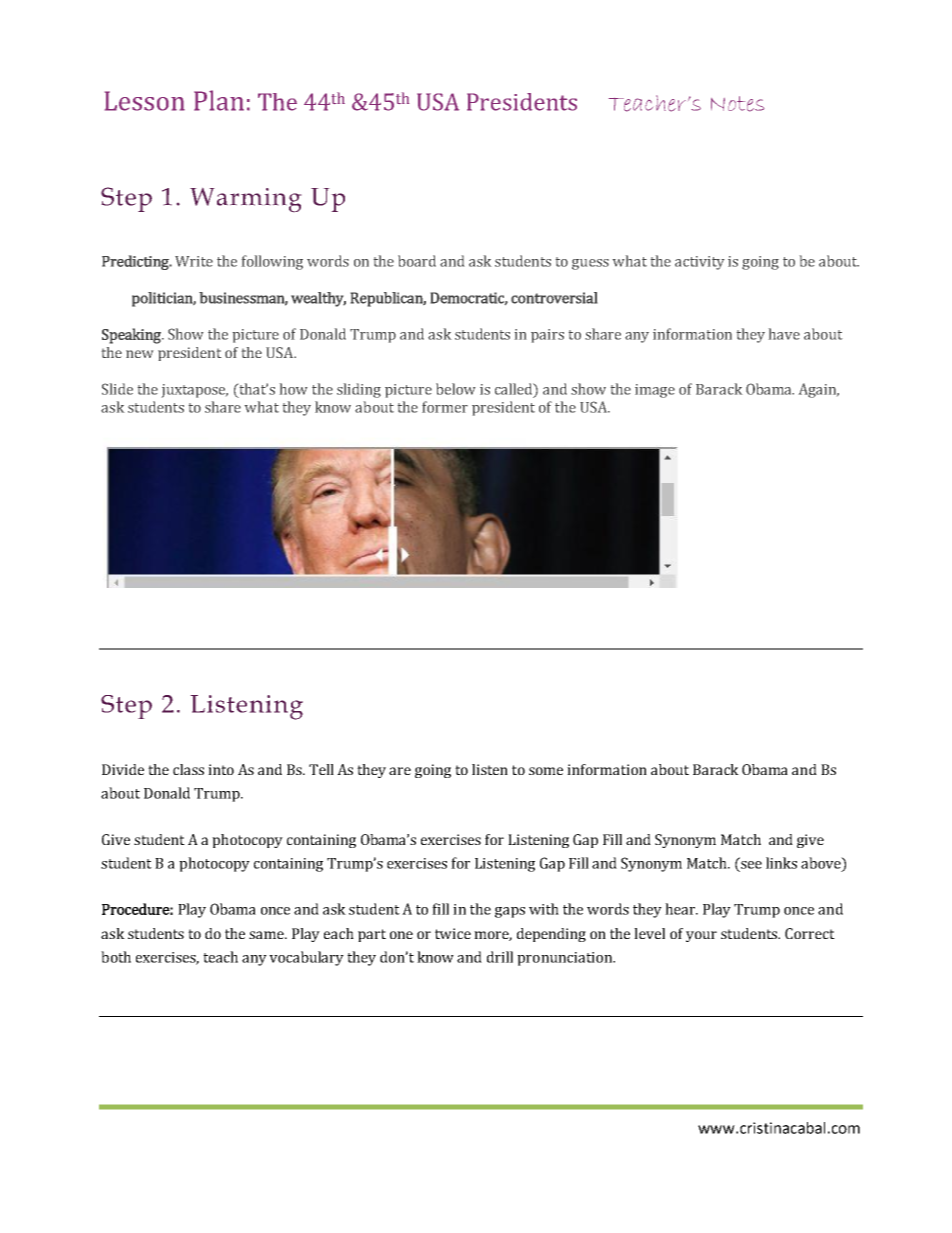 The width and height of the screenshot is (952, 1233). Describe the element at coordinates (453, 933) in the screenshot. I see `twice` at that location.
